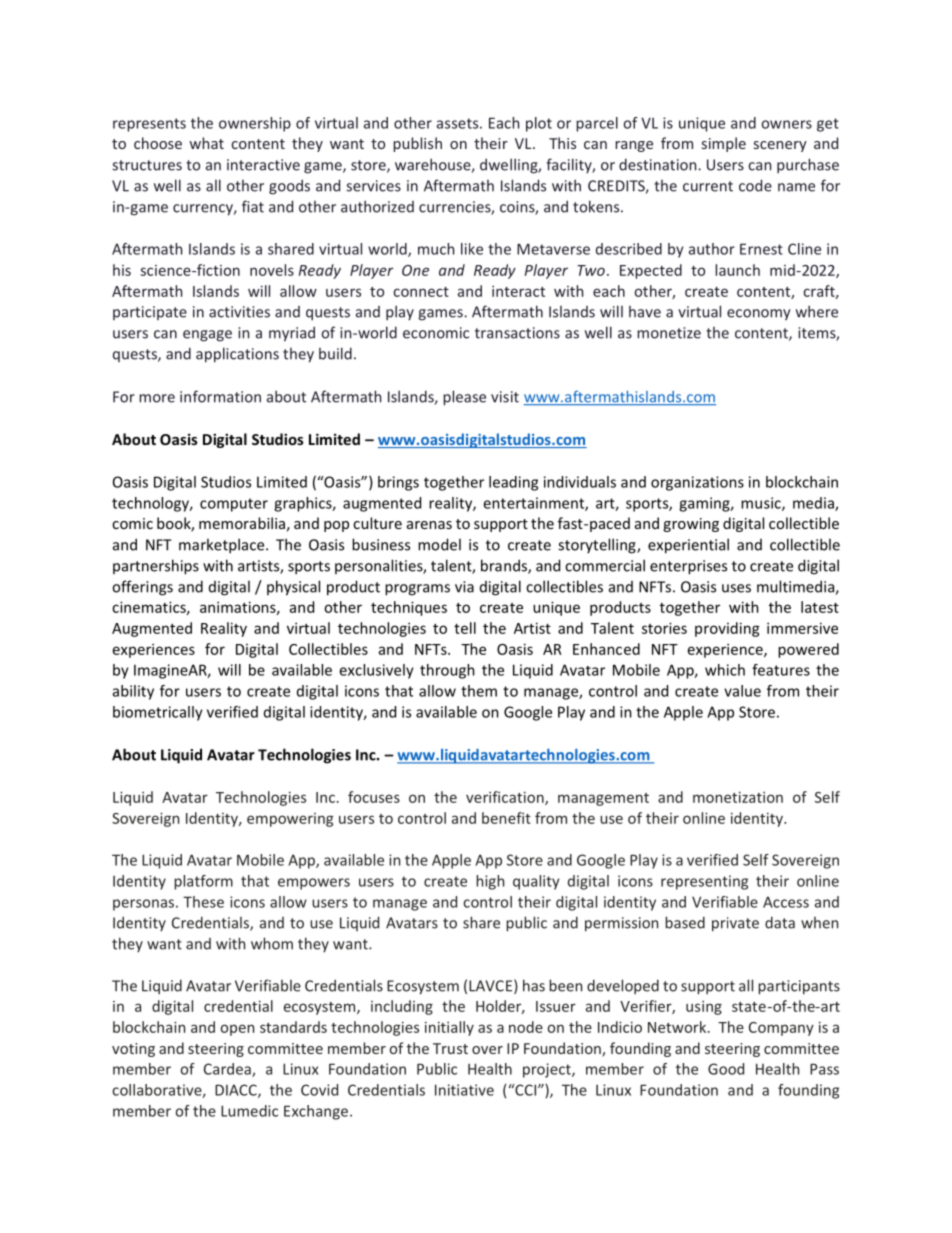 This image has height=1233, width=952. What do you see at coordinates (206, 143) in the image?
I see `what` at bounding box center [206, 143].
